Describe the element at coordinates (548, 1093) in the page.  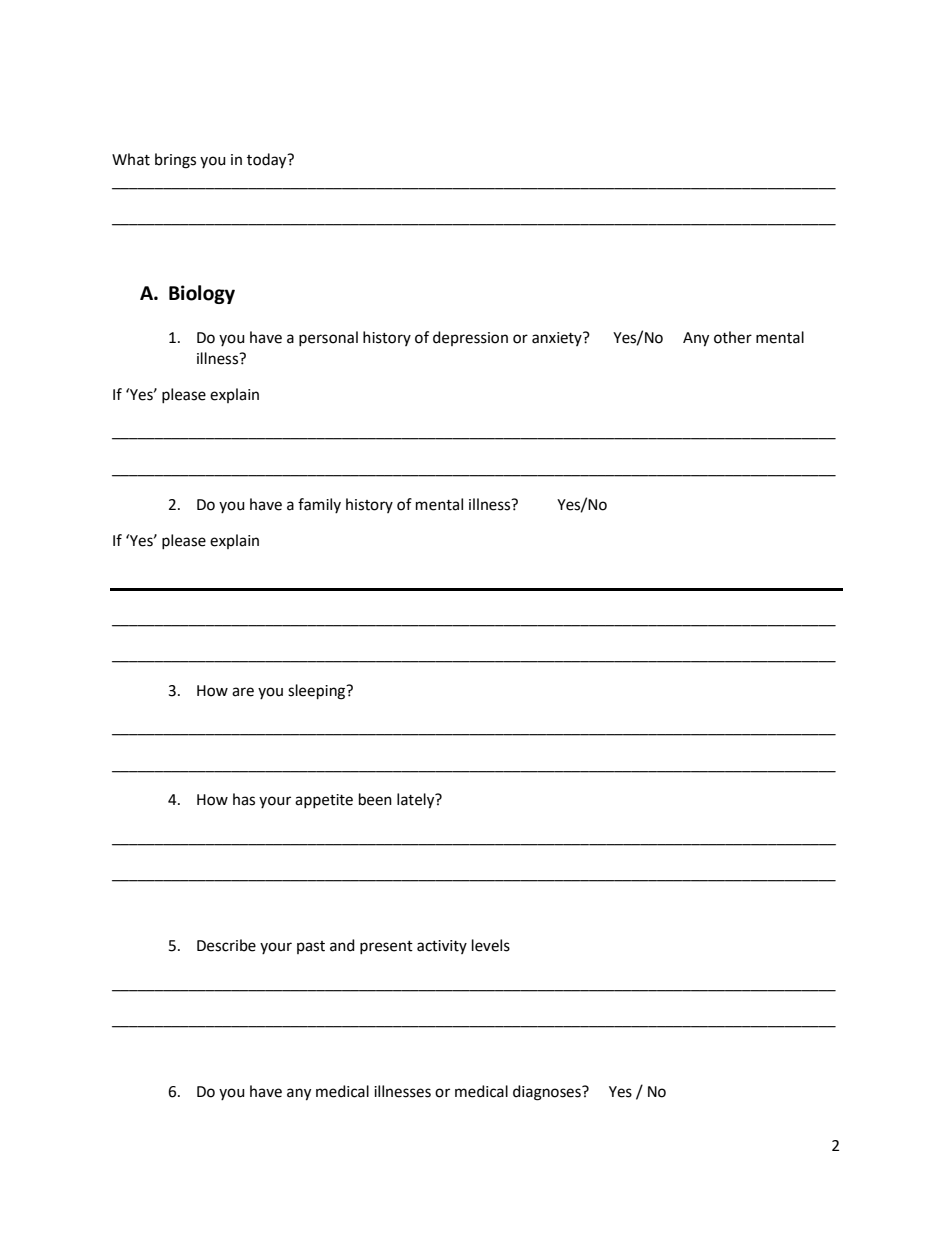
I see `diagnoses` at that location.
